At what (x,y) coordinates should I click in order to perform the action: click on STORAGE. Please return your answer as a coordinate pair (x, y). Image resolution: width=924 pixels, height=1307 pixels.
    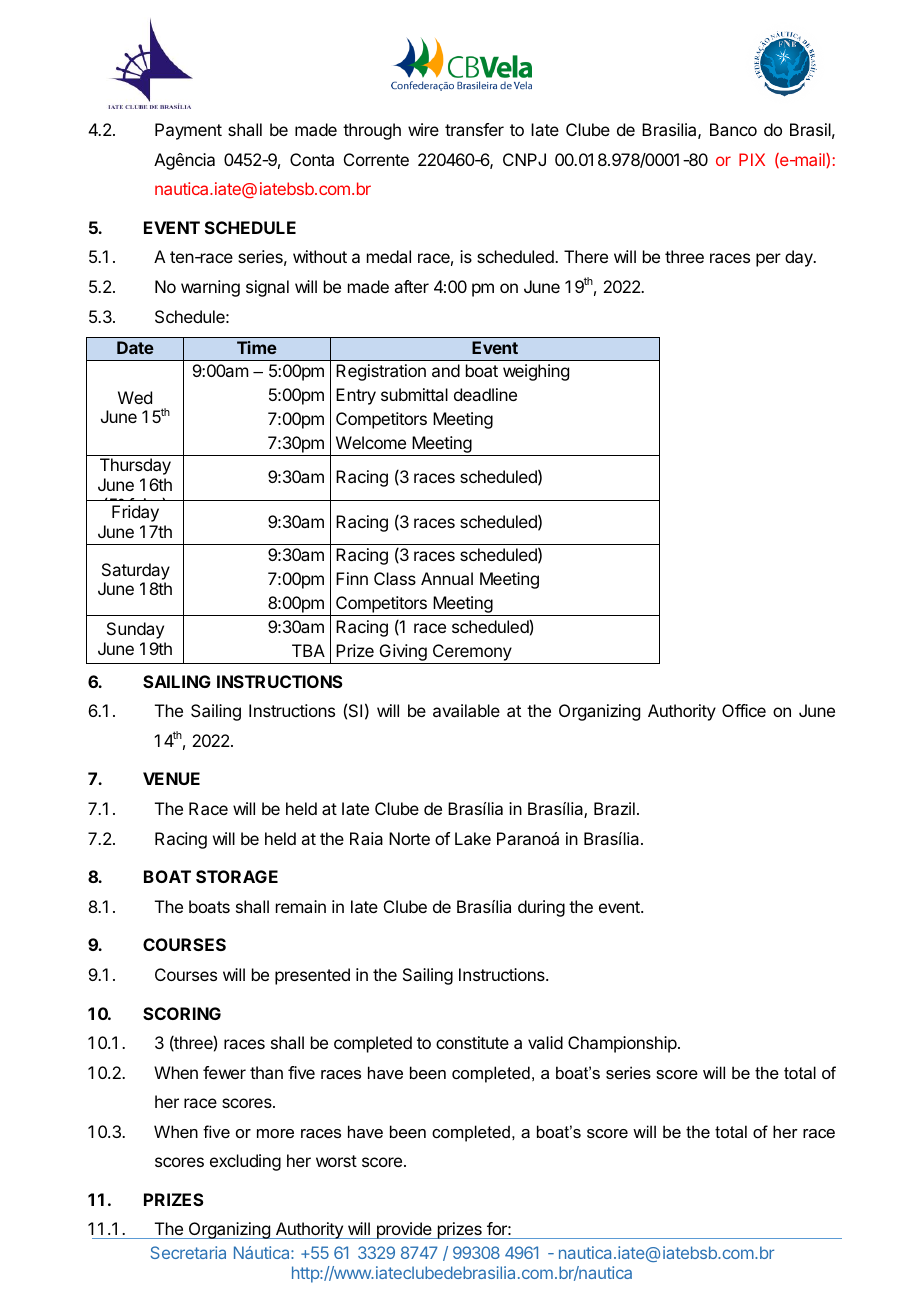
    Looking at the image, I should click on (237, 876).
